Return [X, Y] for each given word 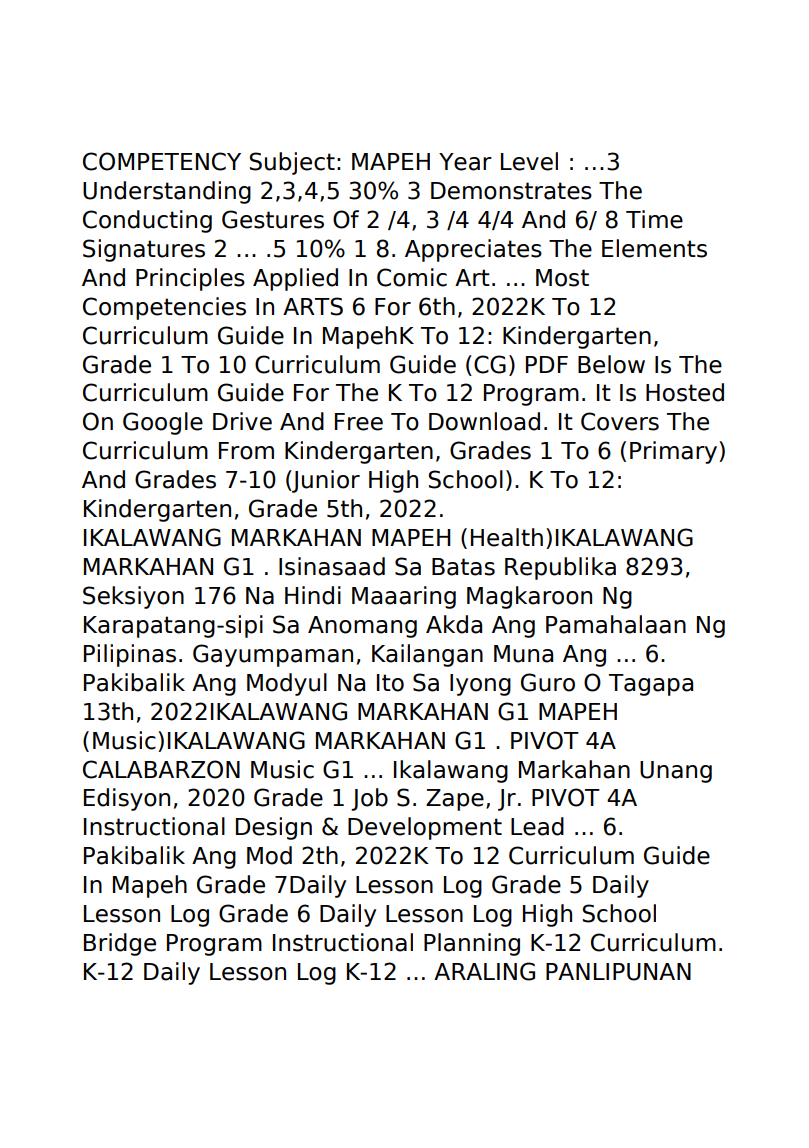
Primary [675, 452]
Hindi [313, 595]
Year [465, 162]
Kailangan [427, 655]
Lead [537, 826]
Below [611, 364]
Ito [390, 683]
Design [274, 828]
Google [163, 423]
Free [359, 422]
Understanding [167, 192]
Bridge [120, 944]
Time [654, 219]
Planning [472, 944]
